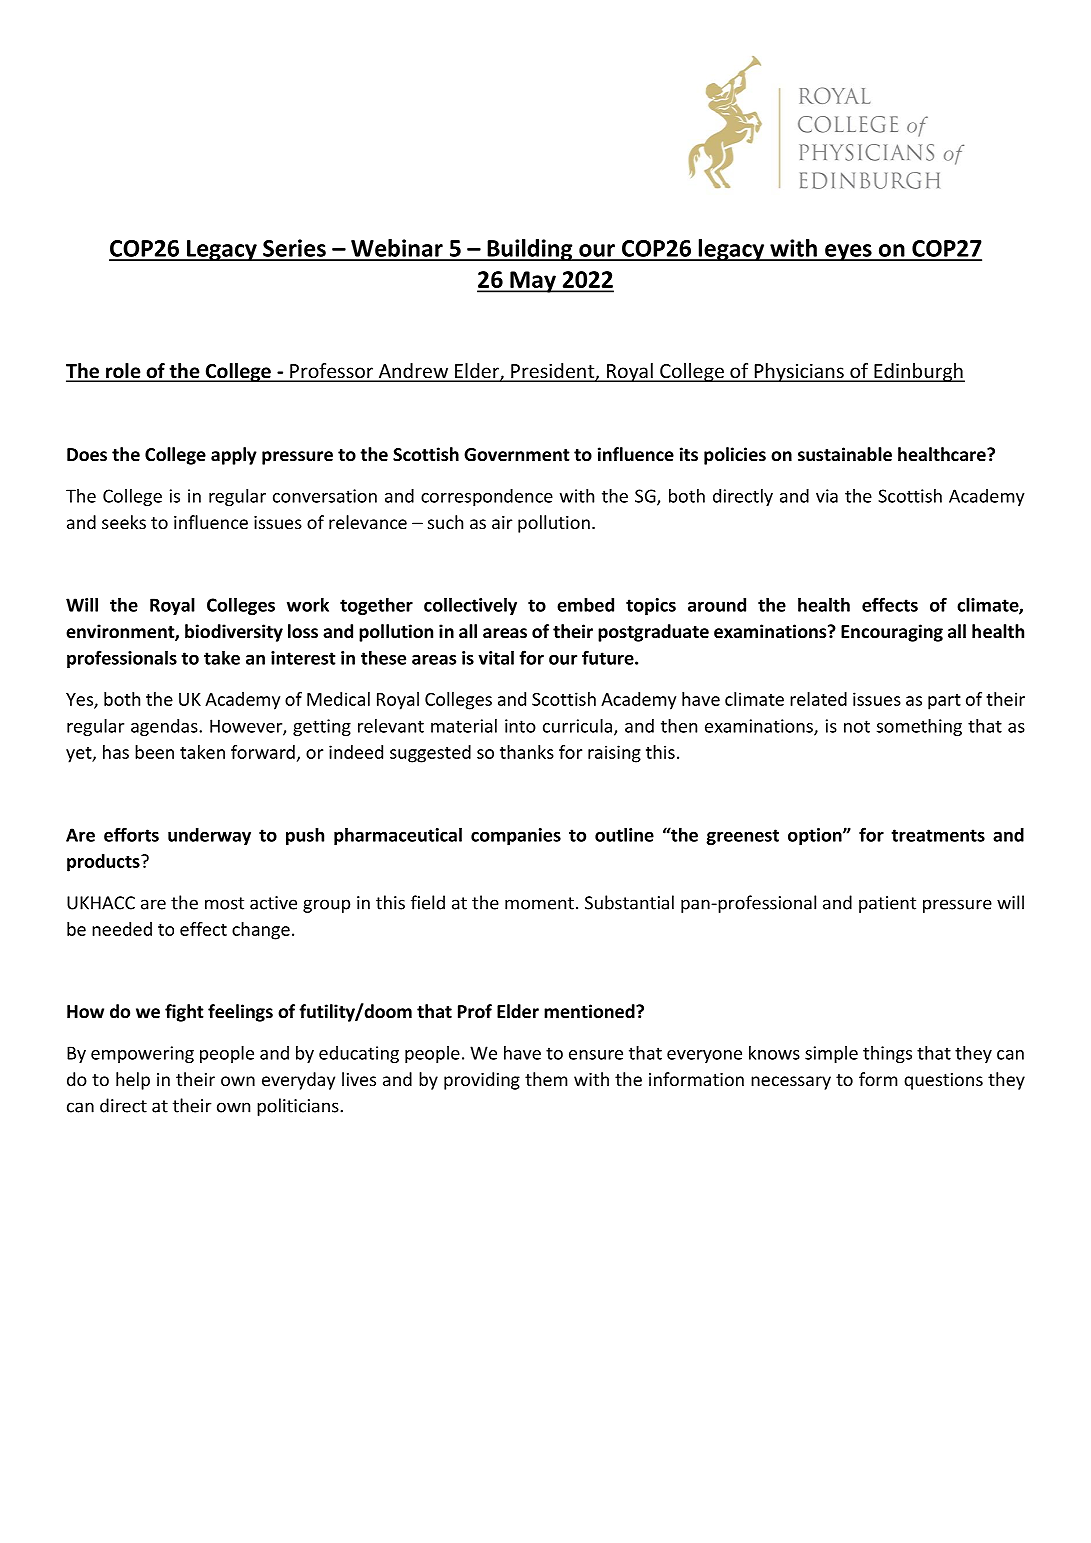 This document has height=1543, width=1091. What do you see at coordinates (827, 496) in the document?
I see `via` at bounding box center [827, 496].
